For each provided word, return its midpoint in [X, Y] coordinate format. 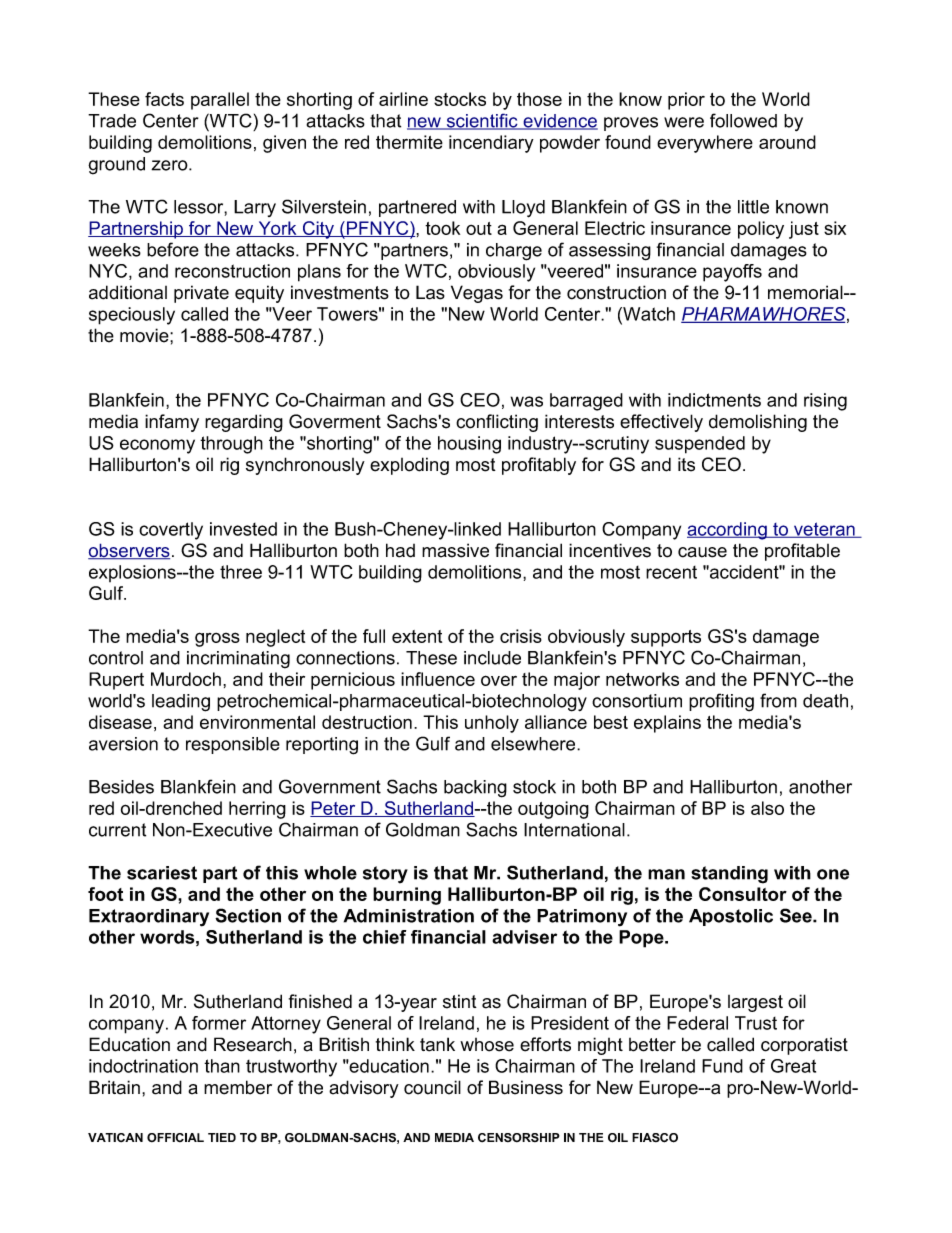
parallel [220, 101]
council [432, 1087]
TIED [222, 1137]
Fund [722, 1066]
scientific [482, 121]
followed [743, 120]
